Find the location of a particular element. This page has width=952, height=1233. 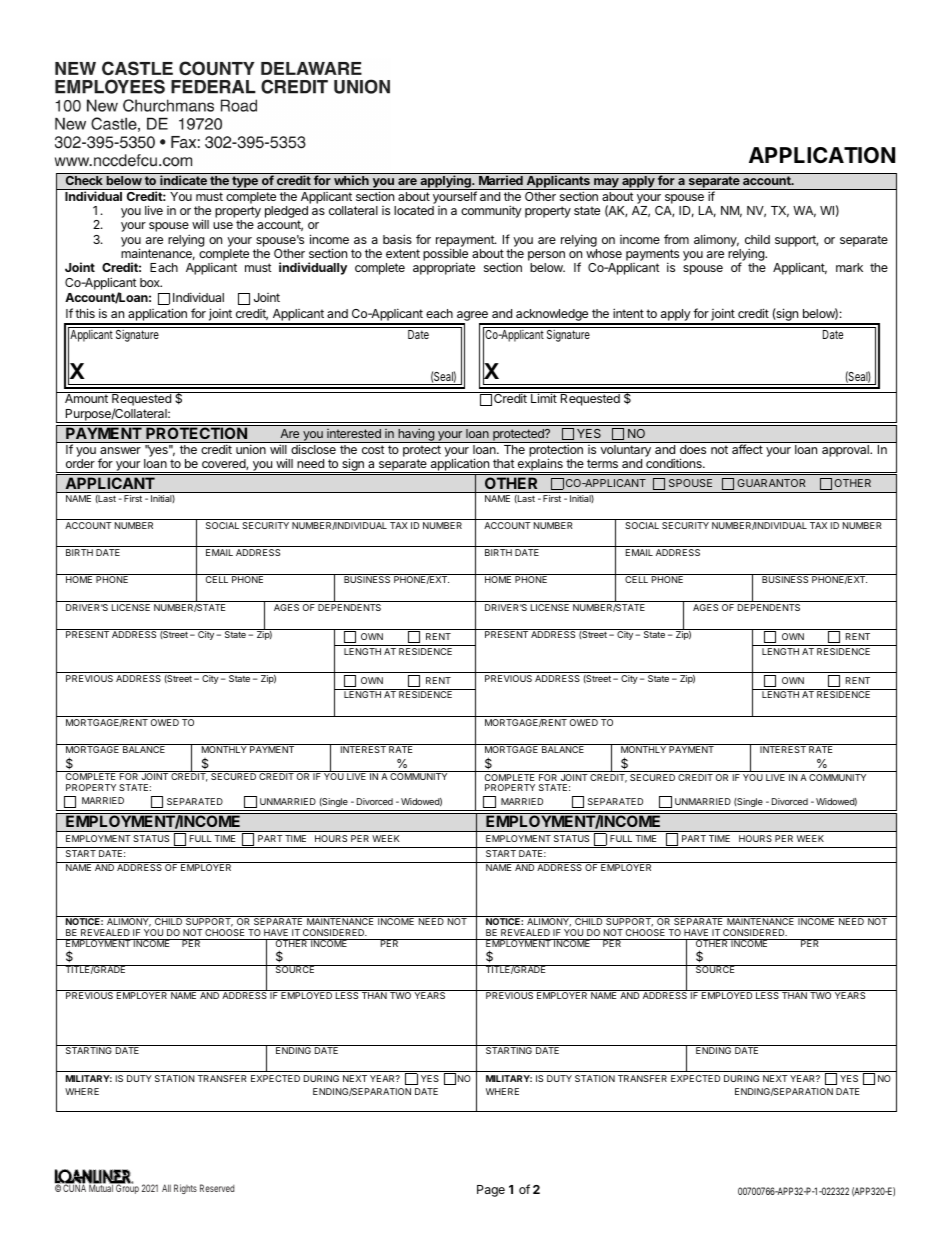

box is located at coordinates (151, 282).
